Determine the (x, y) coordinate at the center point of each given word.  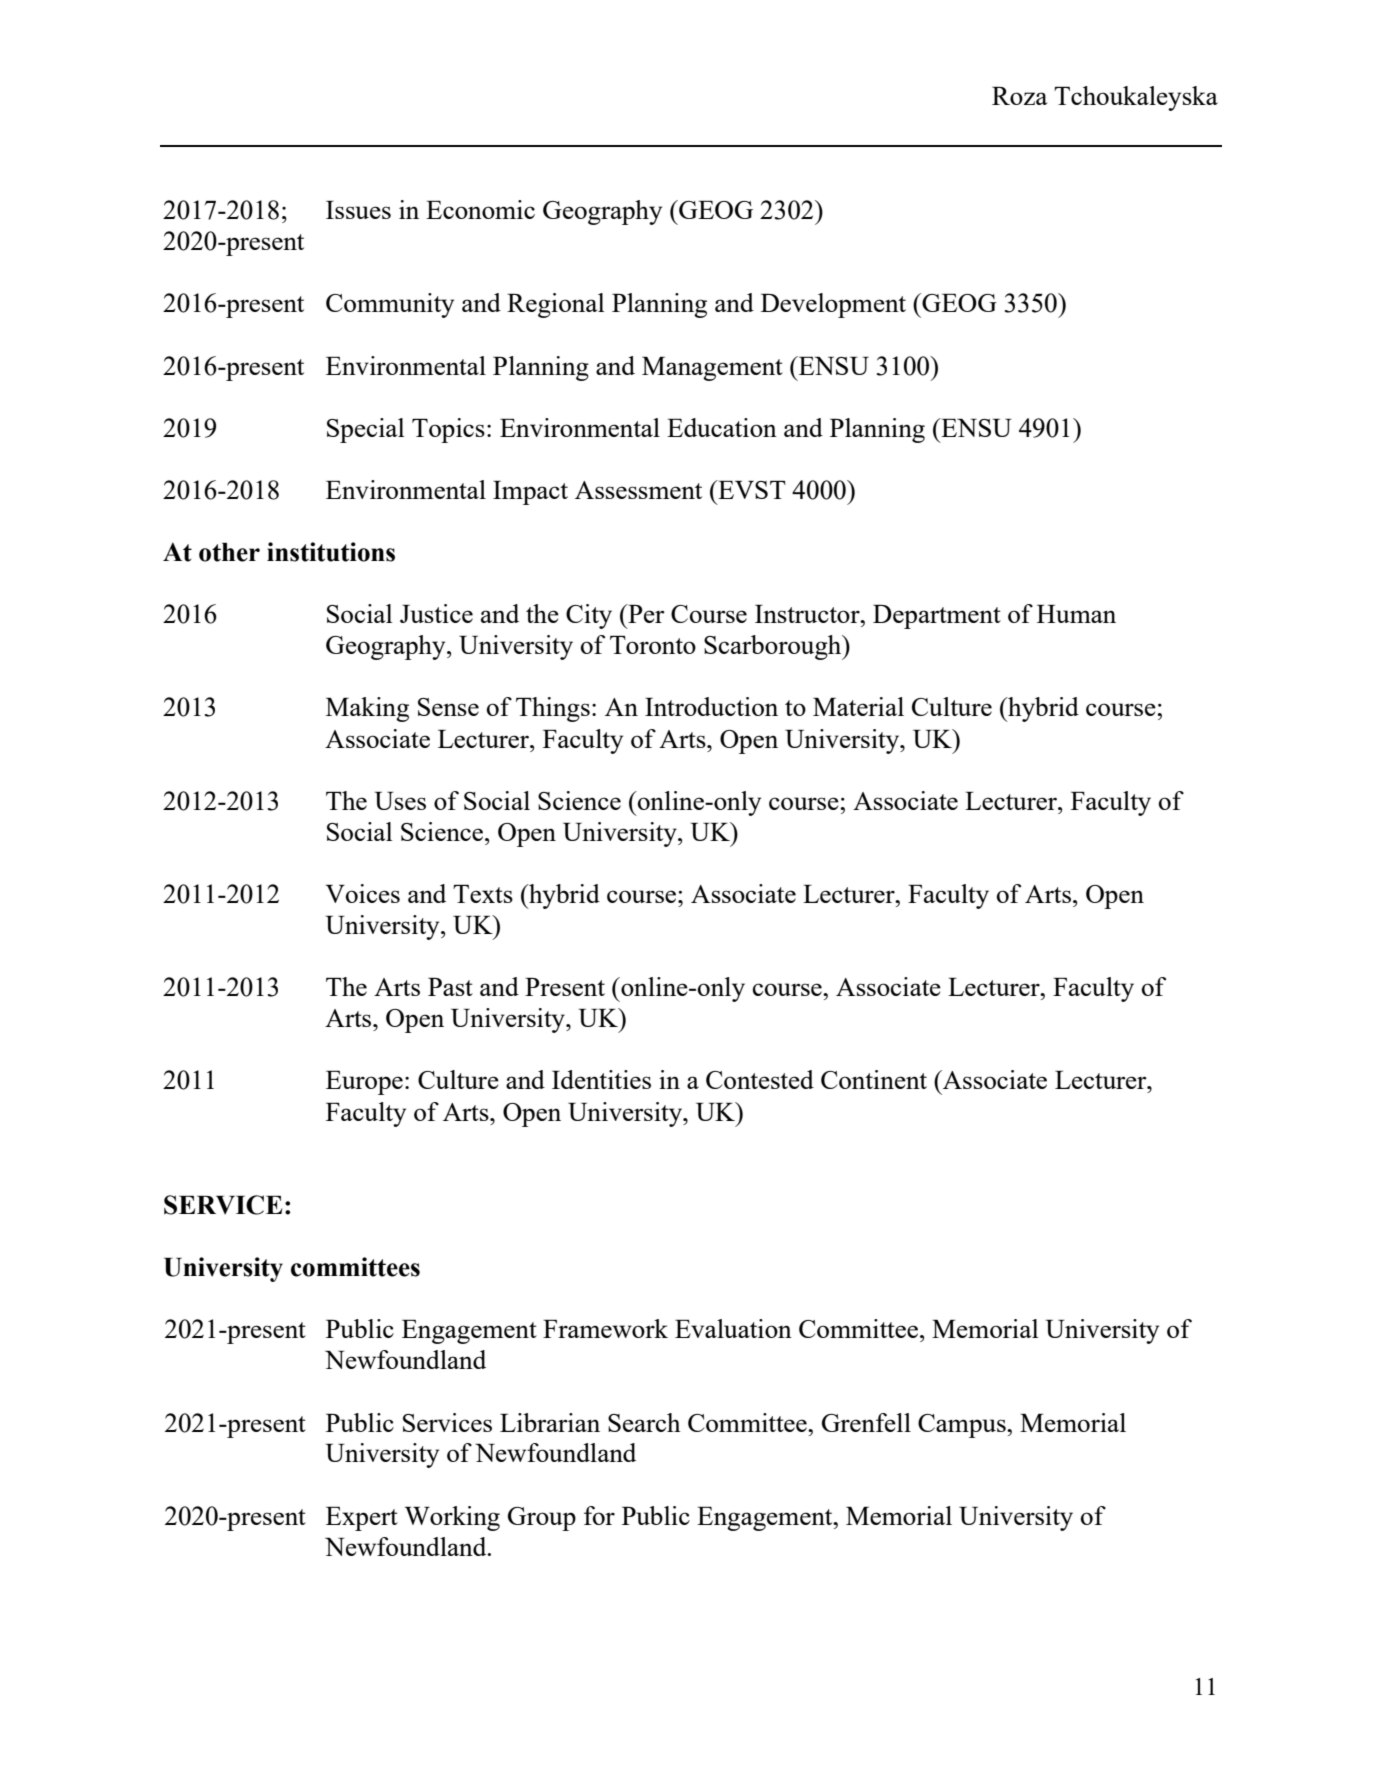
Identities (601, 1079)
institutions (331, 552)
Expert (362, 1519)
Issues (358, 210)
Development (833, 305)
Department (937, 617)
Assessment (638, 490)
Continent (874, 1079)
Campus (963, 1426)
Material (858, 706)
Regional (556, 305)
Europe (364, 1083)
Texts (483, 894)
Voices (362, 893)
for (599, 1515)
